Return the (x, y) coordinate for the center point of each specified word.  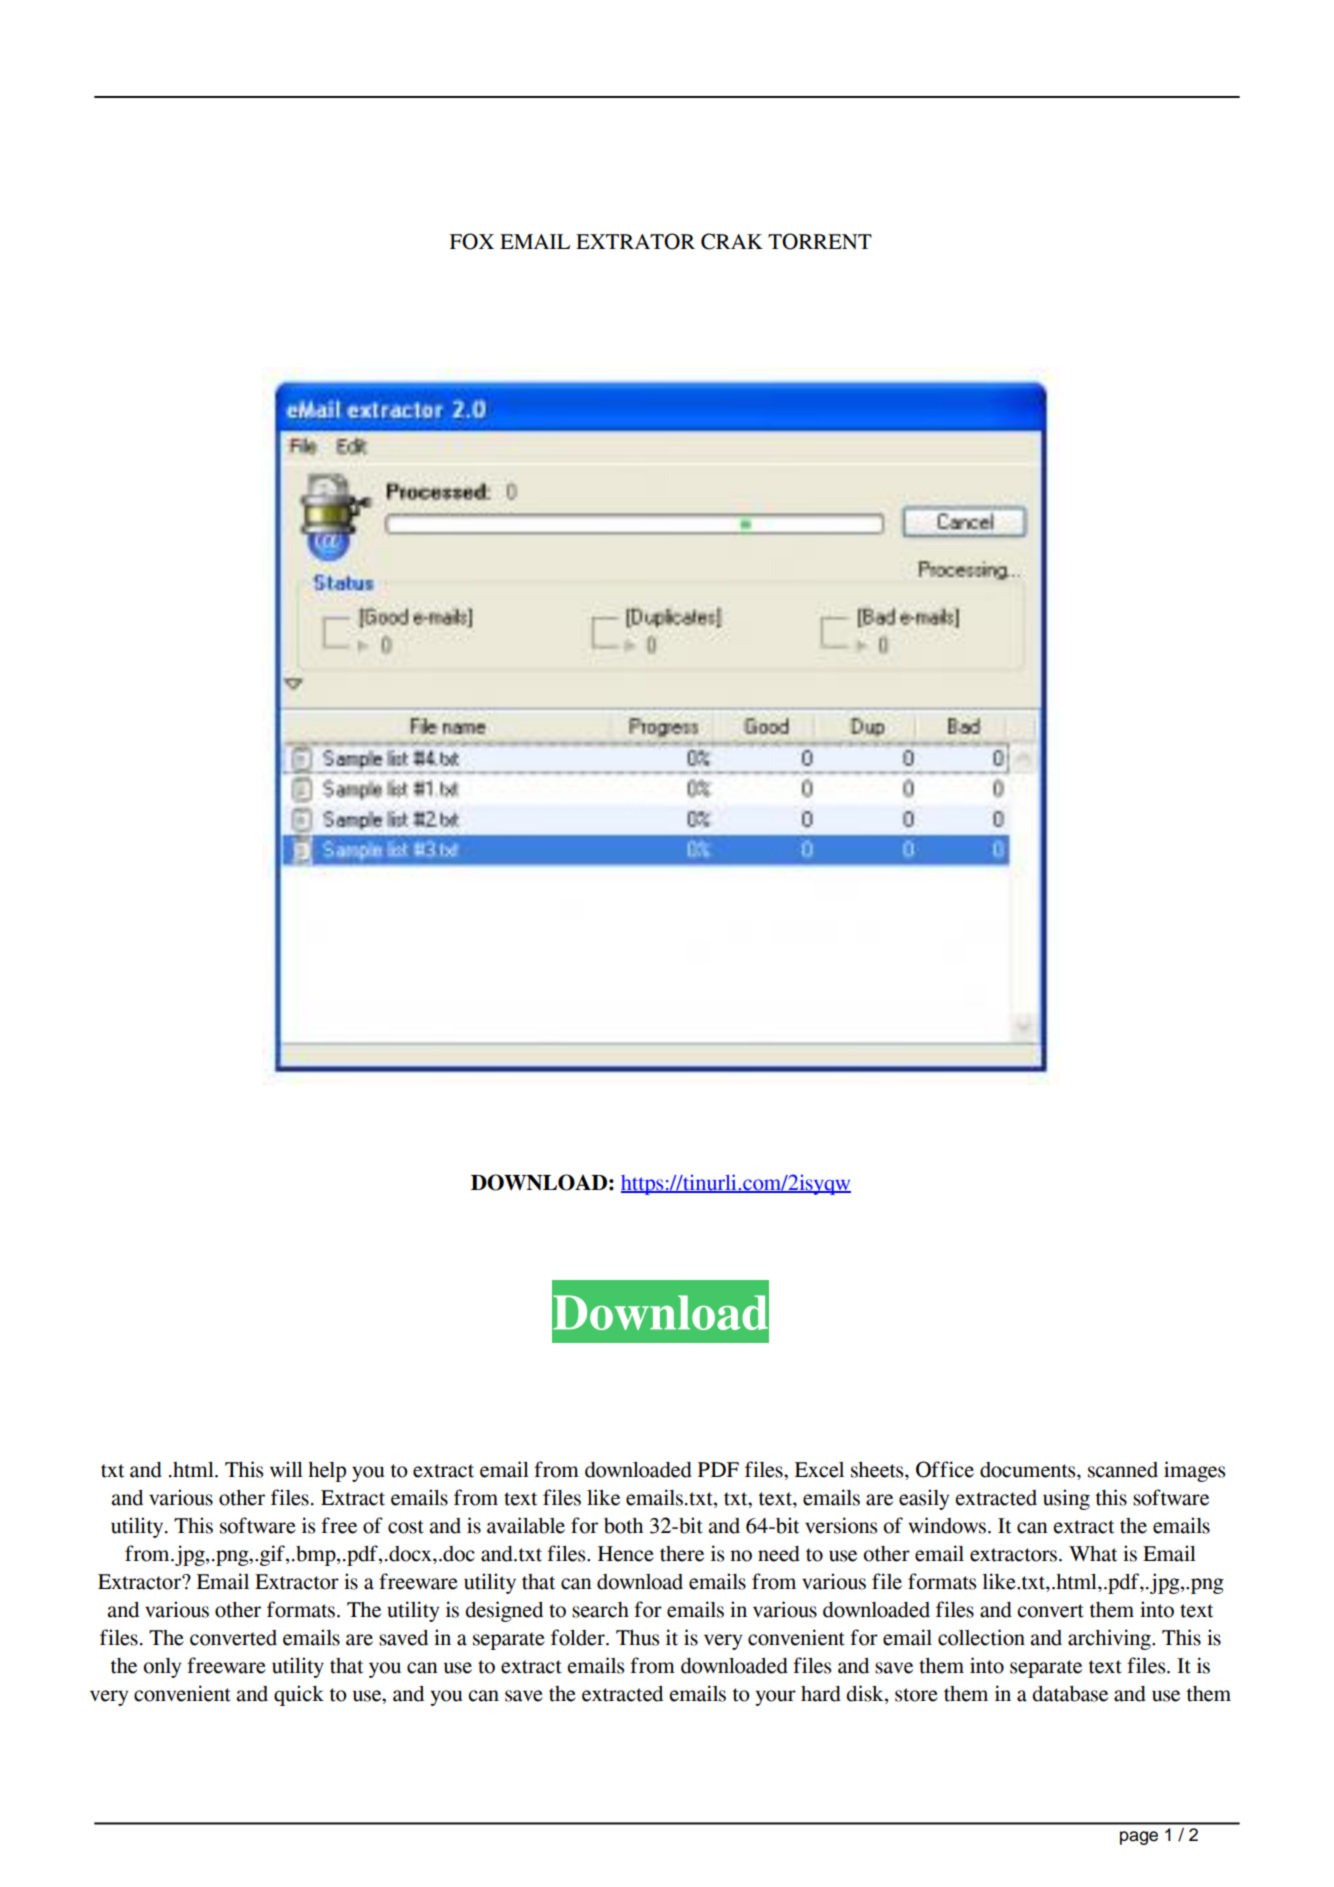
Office (945, 1469)
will (286, 1469)
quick (299, 1695)
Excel (819, 1470)
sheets (878, 1470)
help (327, 1471)
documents (1029, 1471)
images (1195, 1471)
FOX (472, 241)
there (682, 1554)
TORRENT (820, 241)
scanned (1123, 1470)
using (1066, 1499)
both (623, 1525)
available (526, 1525)
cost (406, 1527)
